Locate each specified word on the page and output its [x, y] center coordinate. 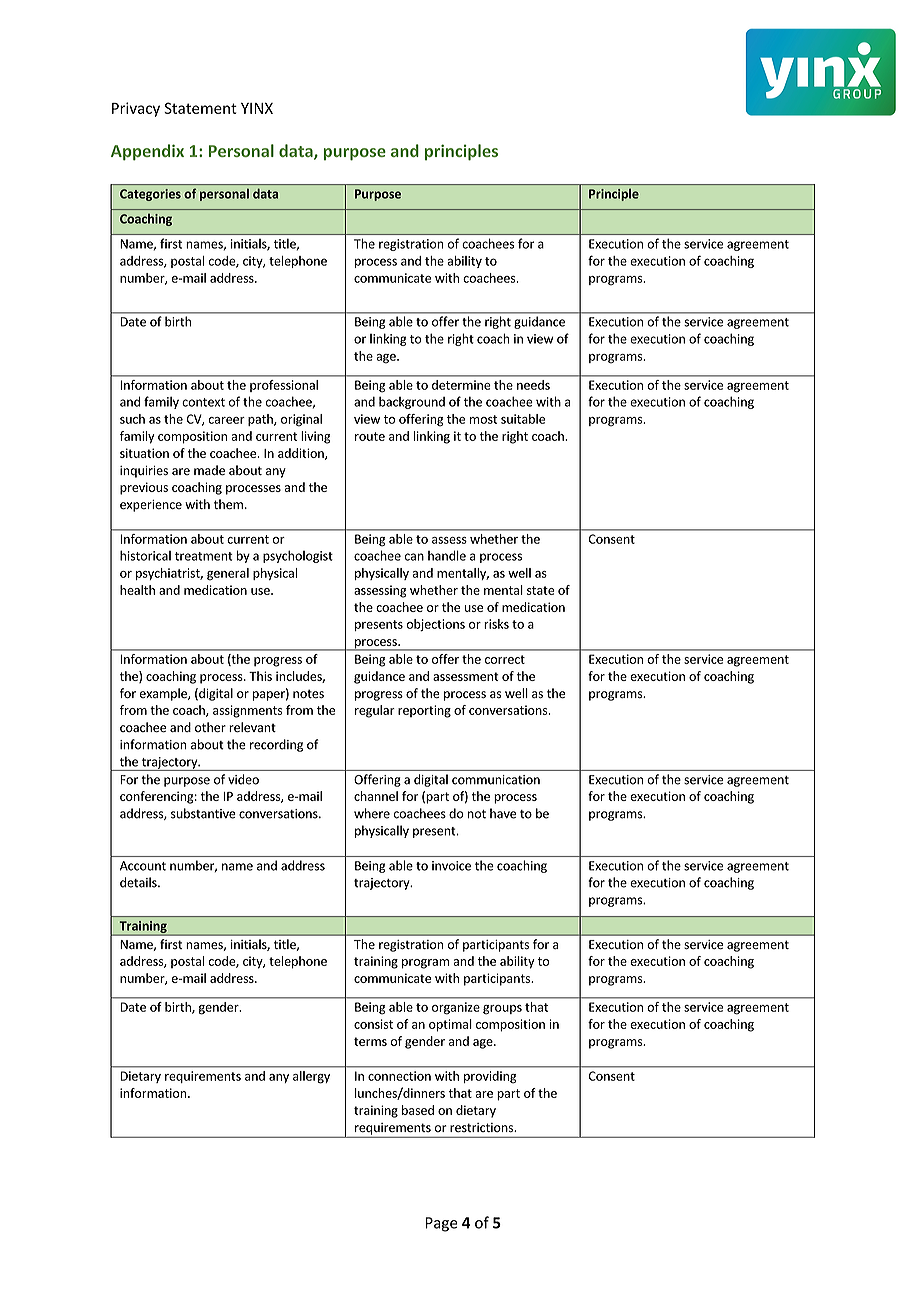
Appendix [147, 152]
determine [461, 385]
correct [505, 659]
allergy [311, 1077]
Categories [150, 195]
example [164, 694]
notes [308, 694]
